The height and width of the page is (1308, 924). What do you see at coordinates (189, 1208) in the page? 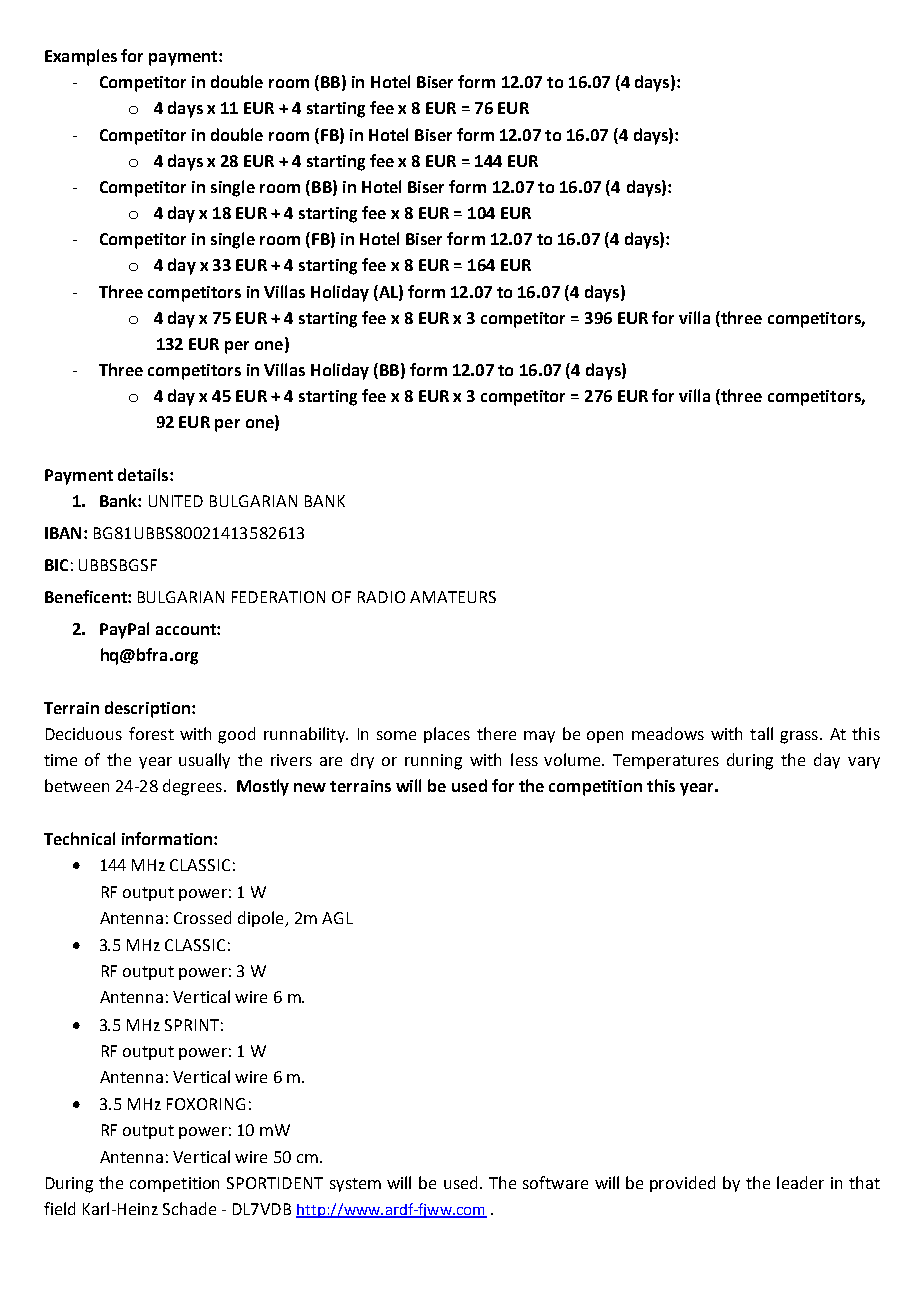
I see `Schade` at bounding box center [189, 1208].
